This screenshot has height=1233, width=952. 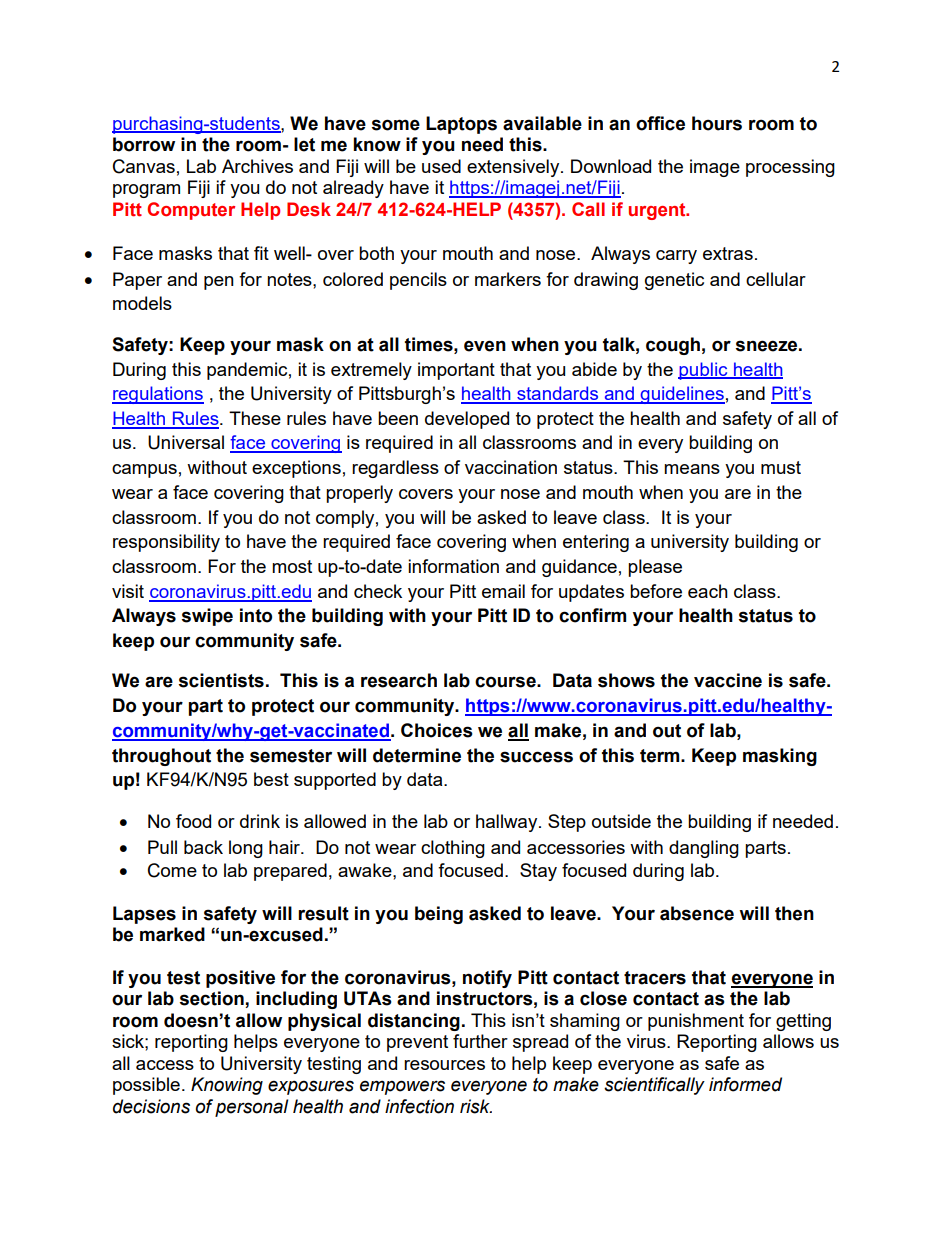 I want to click on each, so click(x=708, y=591).
